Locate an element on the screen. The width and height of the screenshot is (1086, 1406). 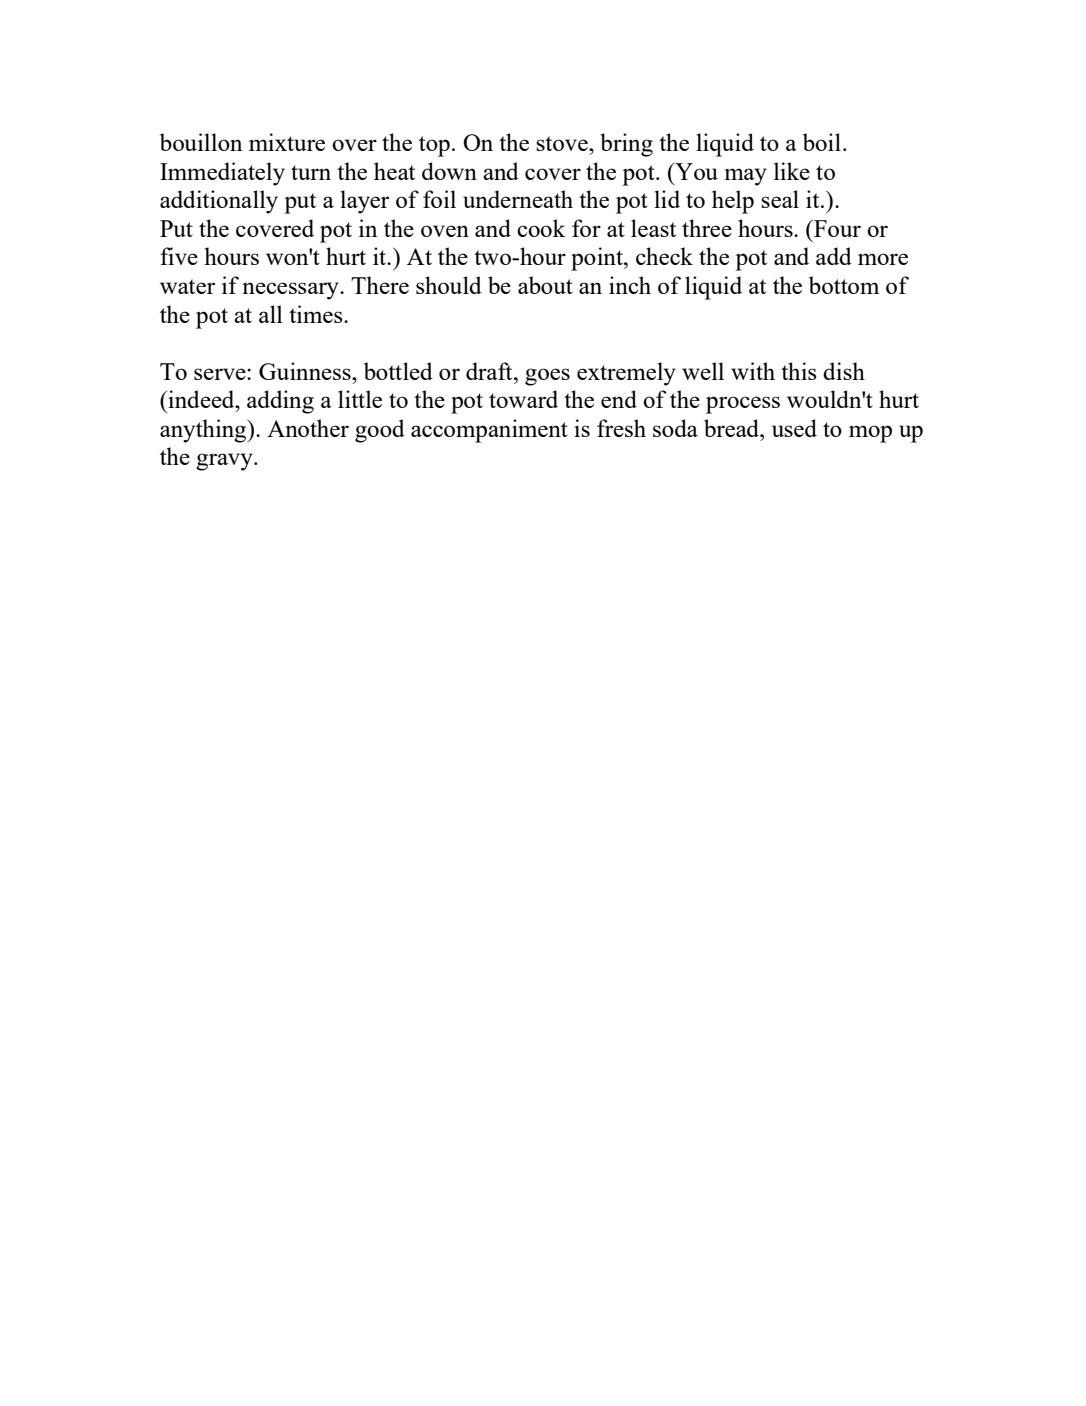
mixture is located at coordinates (287, 142).
